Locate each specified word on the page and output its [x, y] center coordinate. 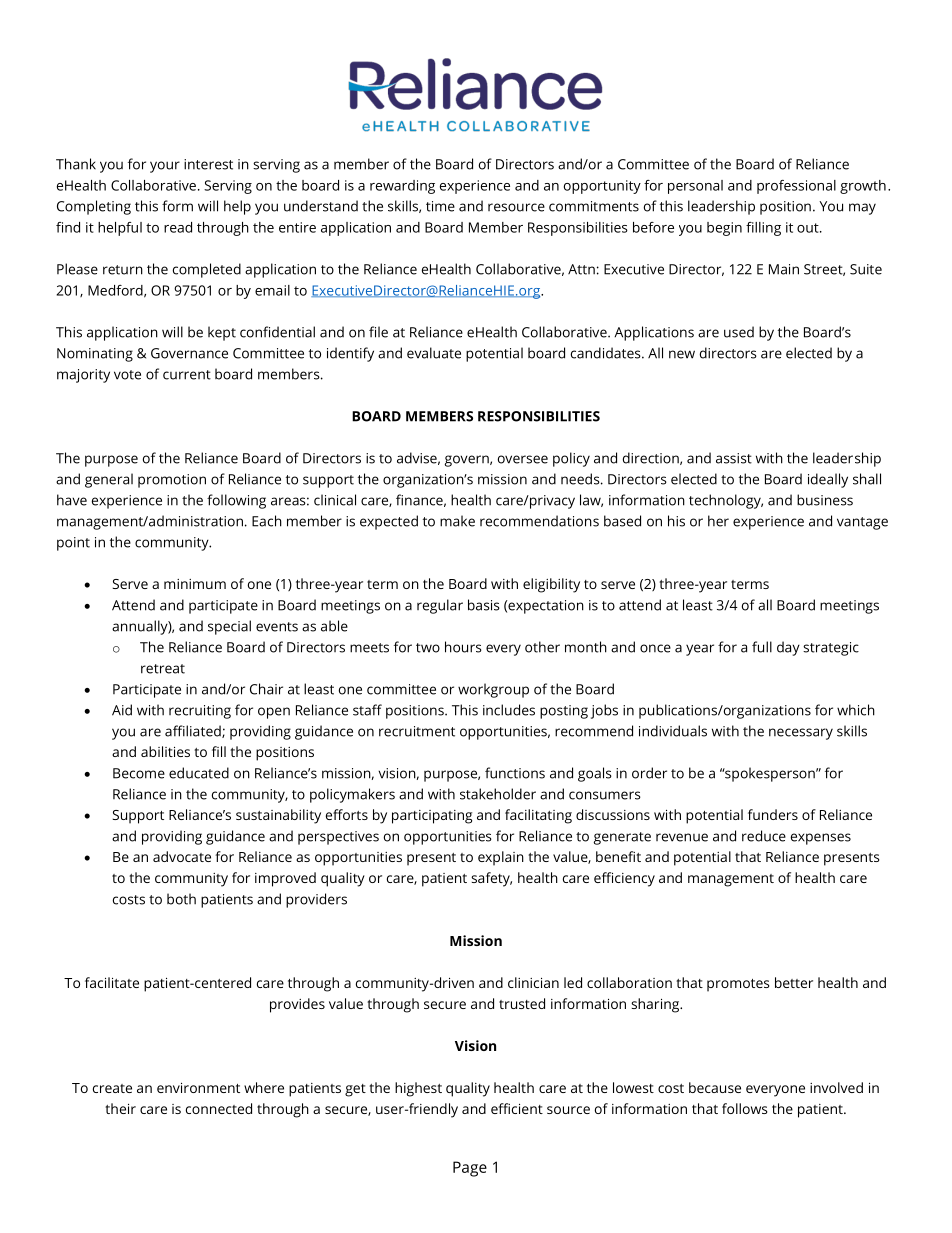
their [120, 1108]
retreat [163, 669]
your [165, 167]
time [440, 206]
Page [470, 1169]
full [762, 647]
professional [796, 187]
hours [463, 647]
